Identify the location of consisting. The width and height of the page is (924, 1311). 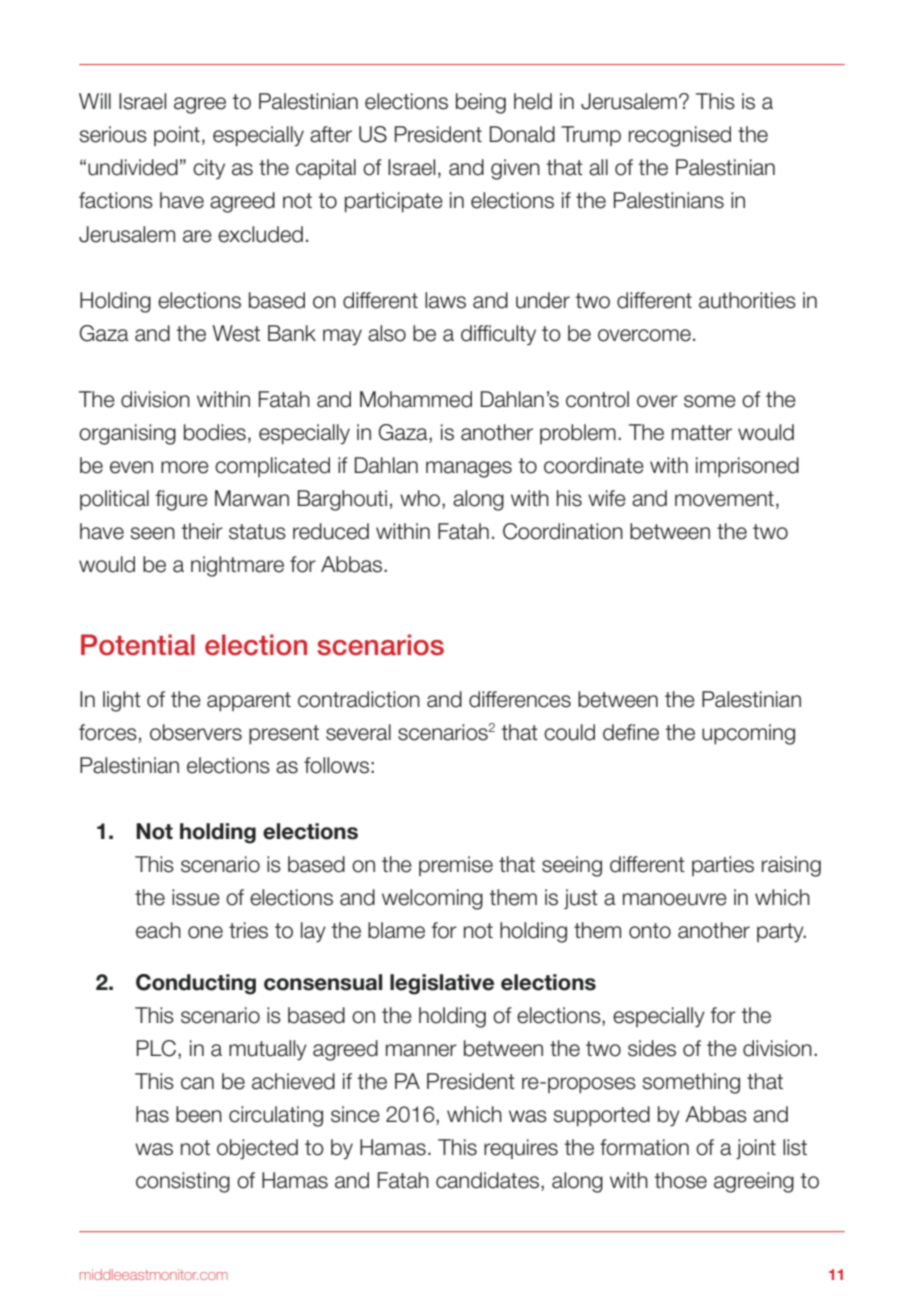
(183, 1182).
